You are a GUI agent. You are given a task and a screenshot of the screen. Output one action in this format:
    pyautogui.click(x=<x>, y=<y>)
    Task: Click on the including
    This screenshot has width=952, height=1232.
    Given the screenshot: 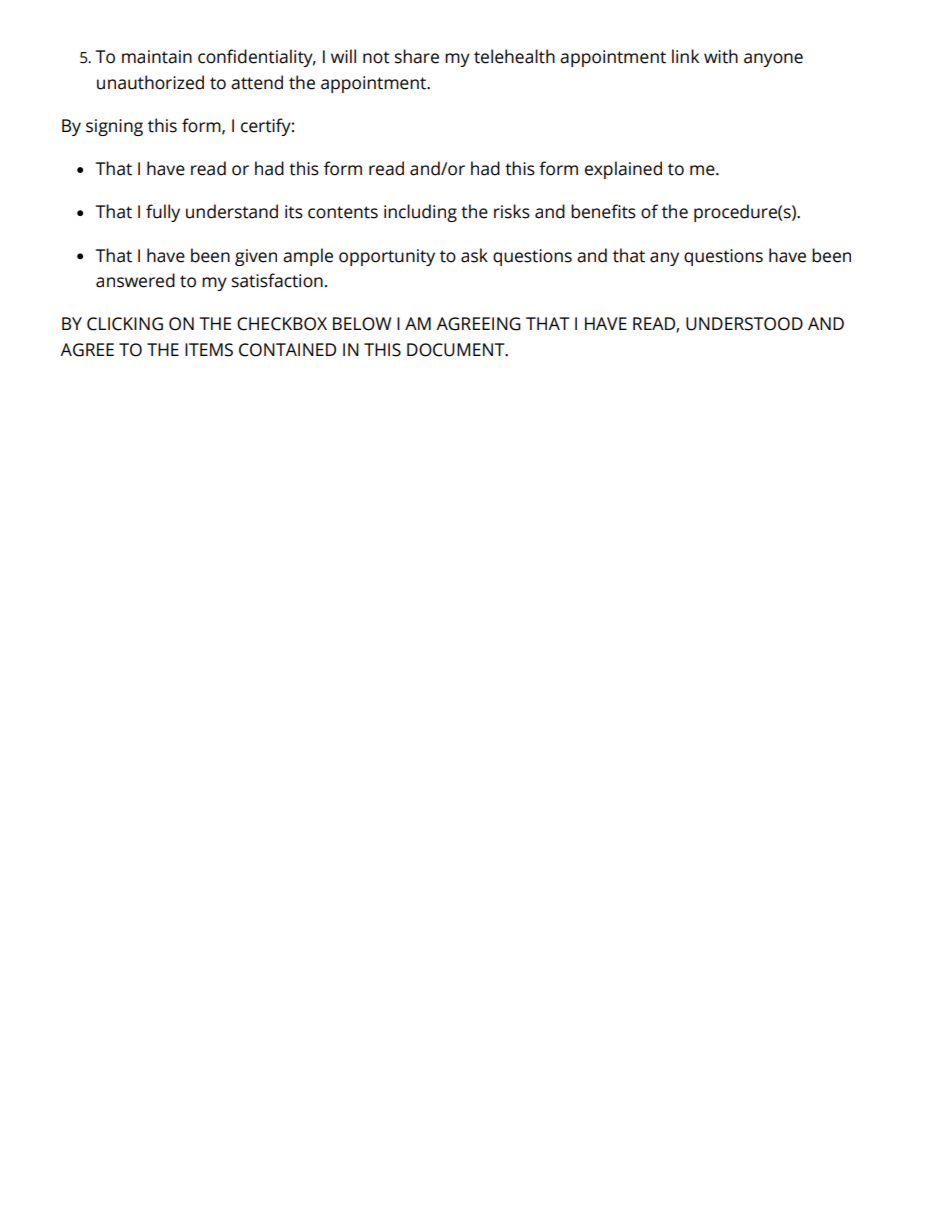 What is the action you would take?
    pyautogui.click(x=420, y=213)
